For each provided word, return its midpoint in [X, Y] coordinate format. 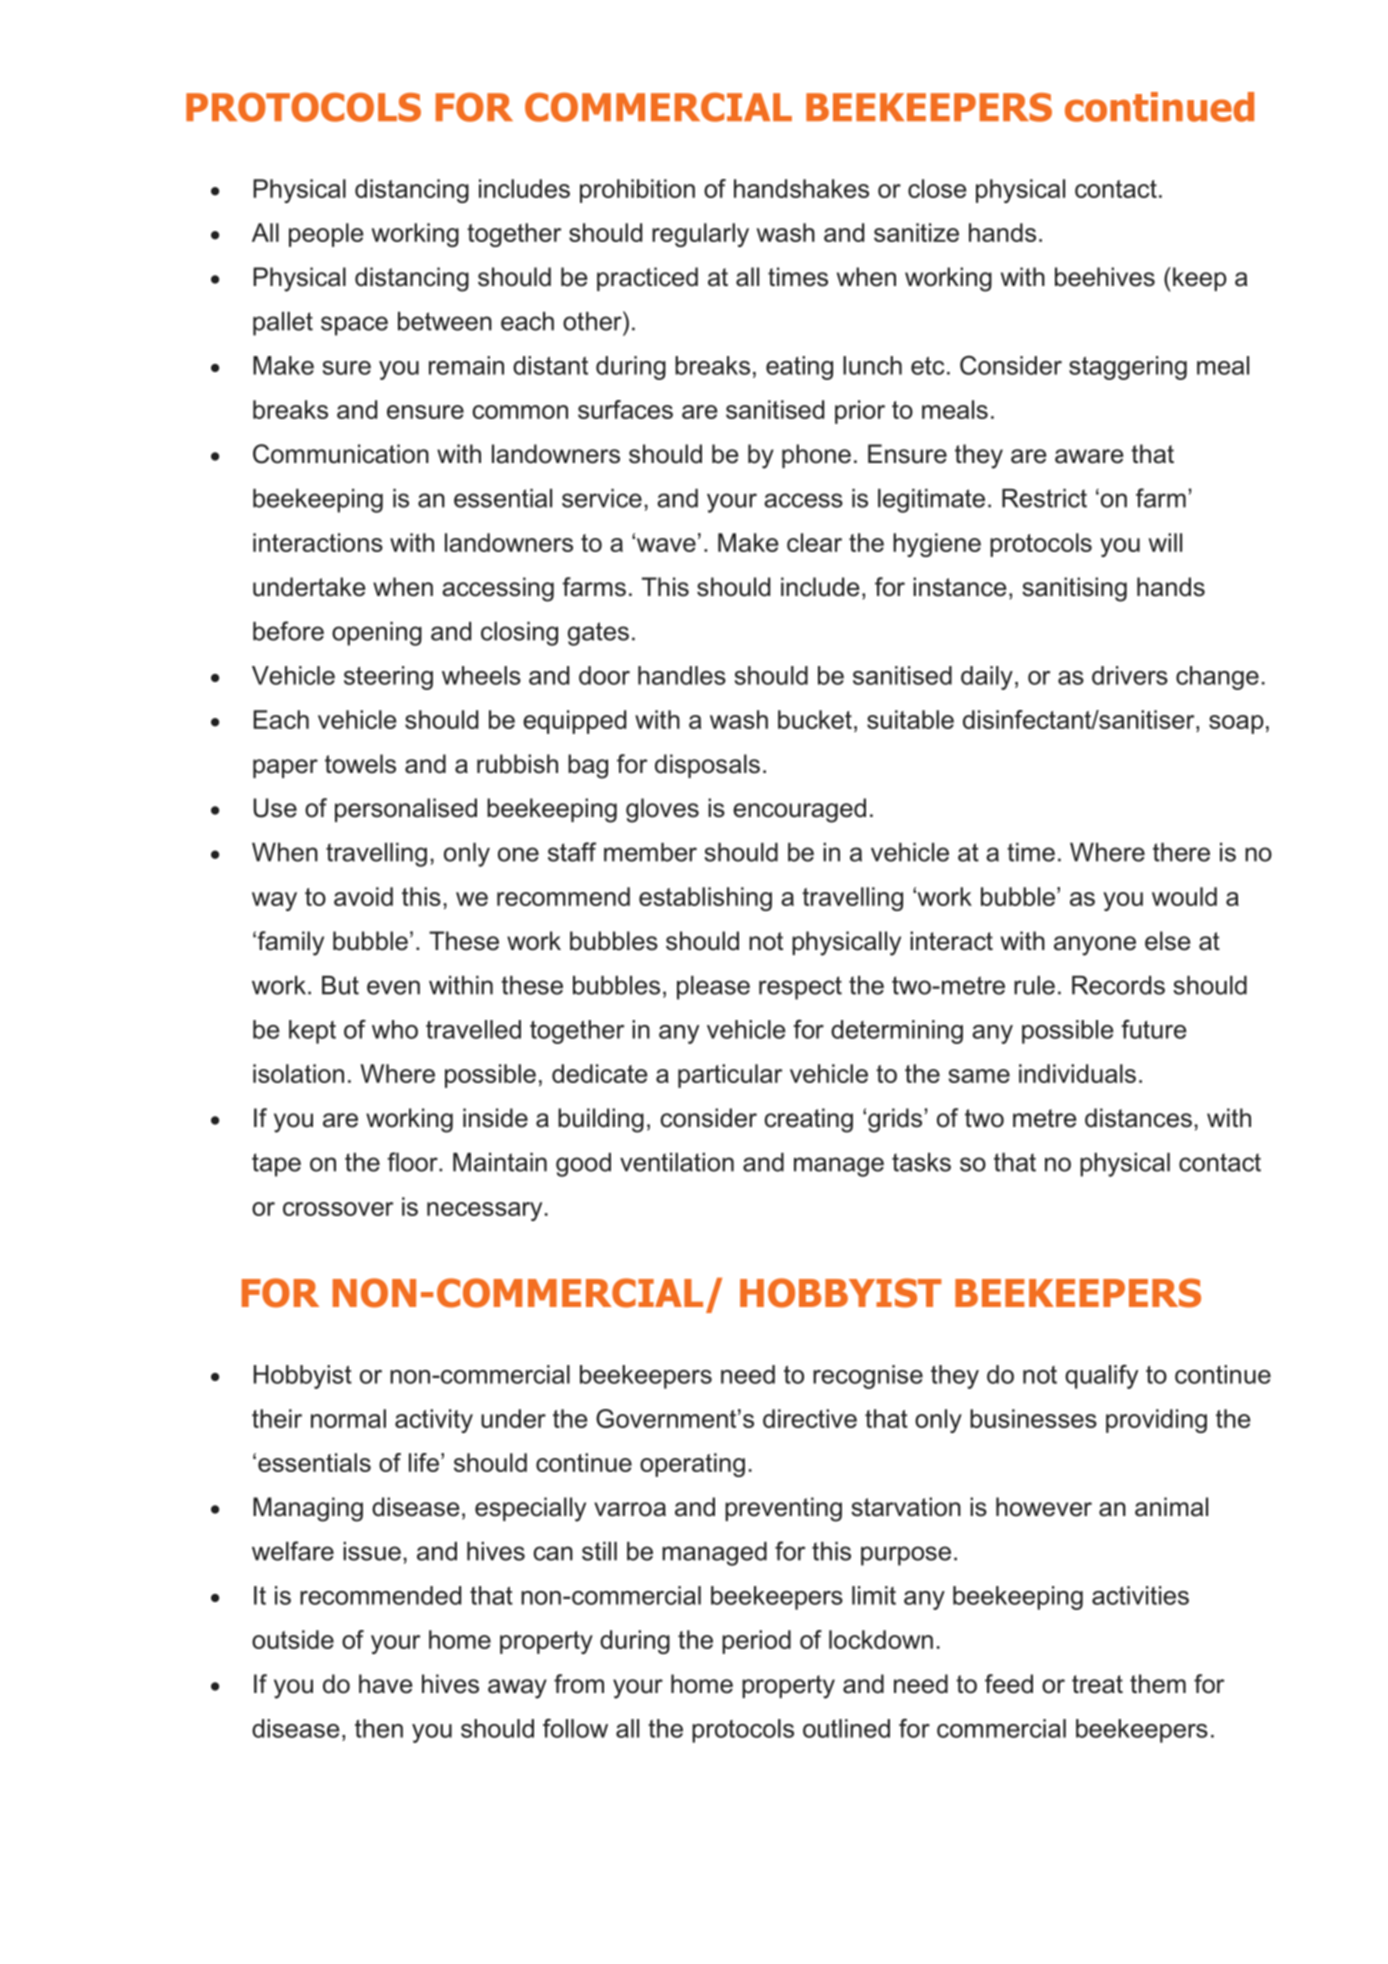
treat [1097, 1684]
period [756, 1642]
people [326, 235]
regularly [700, 235]
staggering [1128, 368]
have [385, 1684]
